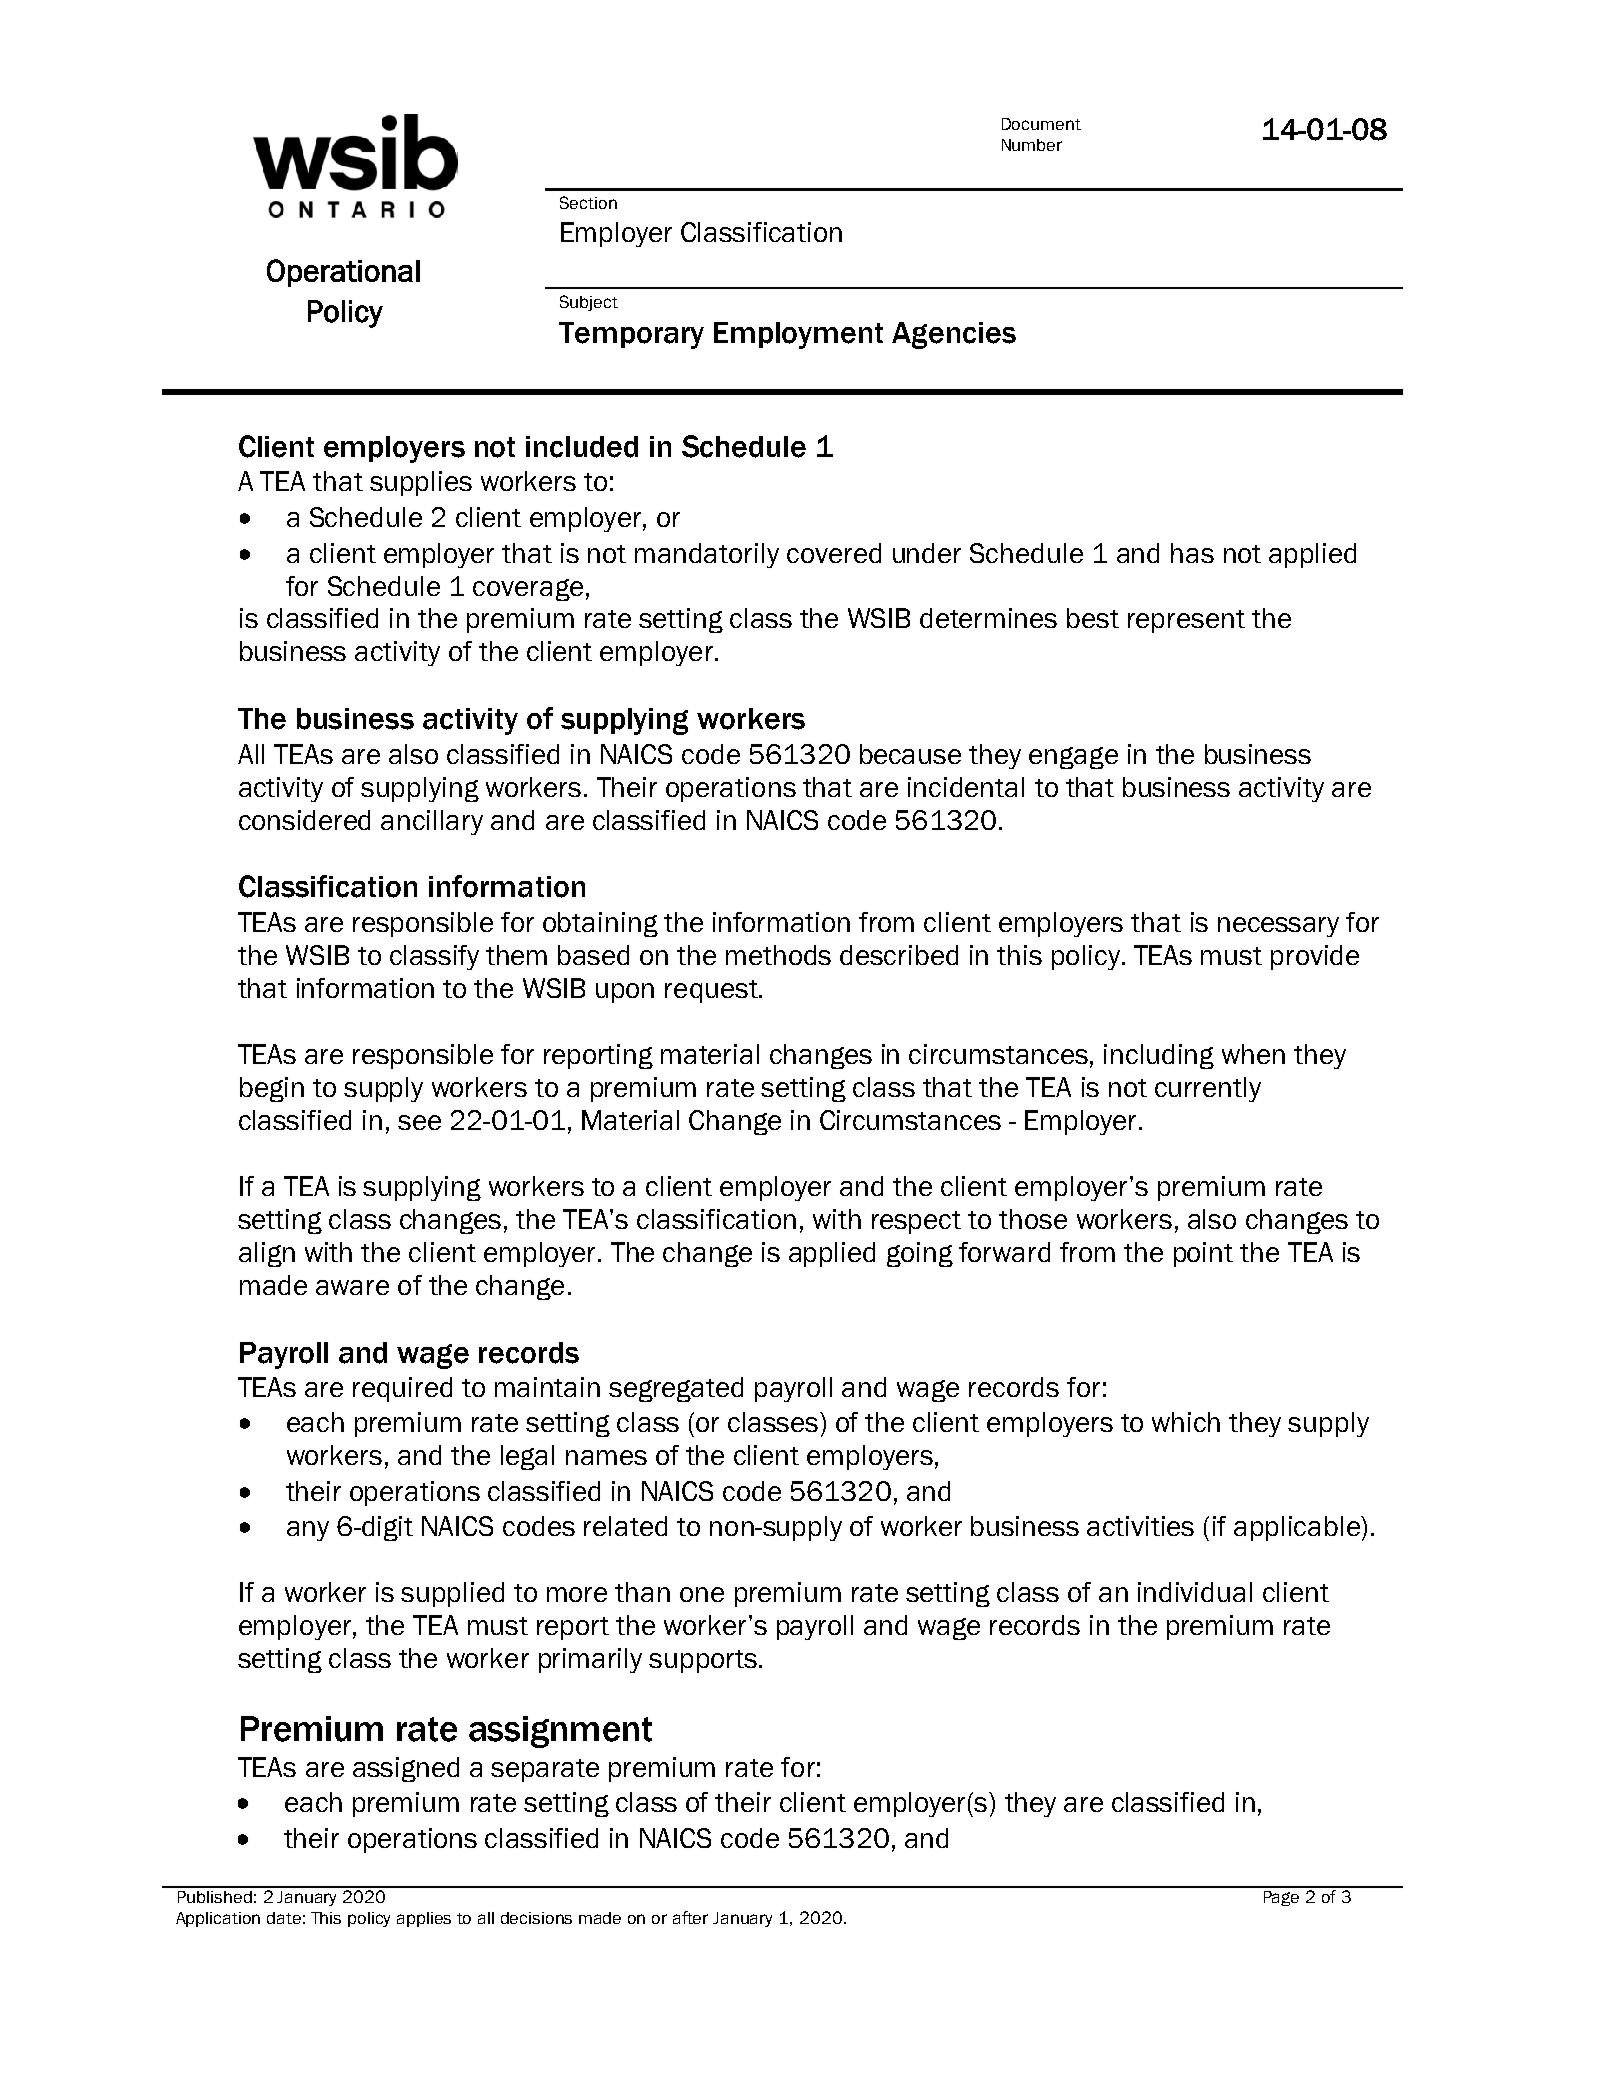 The width and height of the screenshot is (1619, 2096). I want to click on after, so click(690, 1917).
